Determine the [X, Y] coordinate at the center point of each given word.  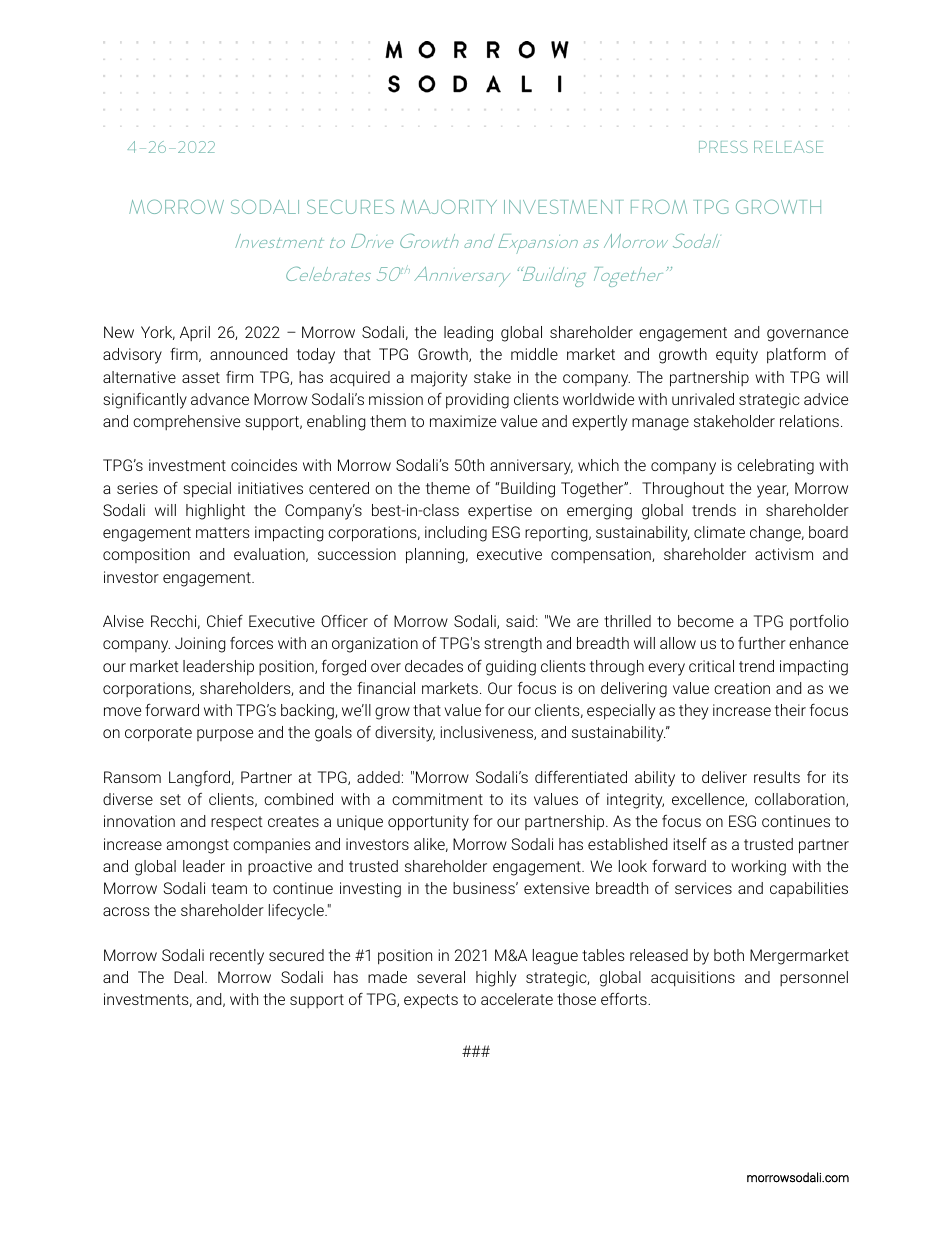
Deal [190, 977]
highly [496, 979]
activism [784, 554]
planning [435, 556]
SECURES [350, 207]
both [729, 955]
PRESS [723, 147]
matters [223, 532]
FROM [659, 207]
